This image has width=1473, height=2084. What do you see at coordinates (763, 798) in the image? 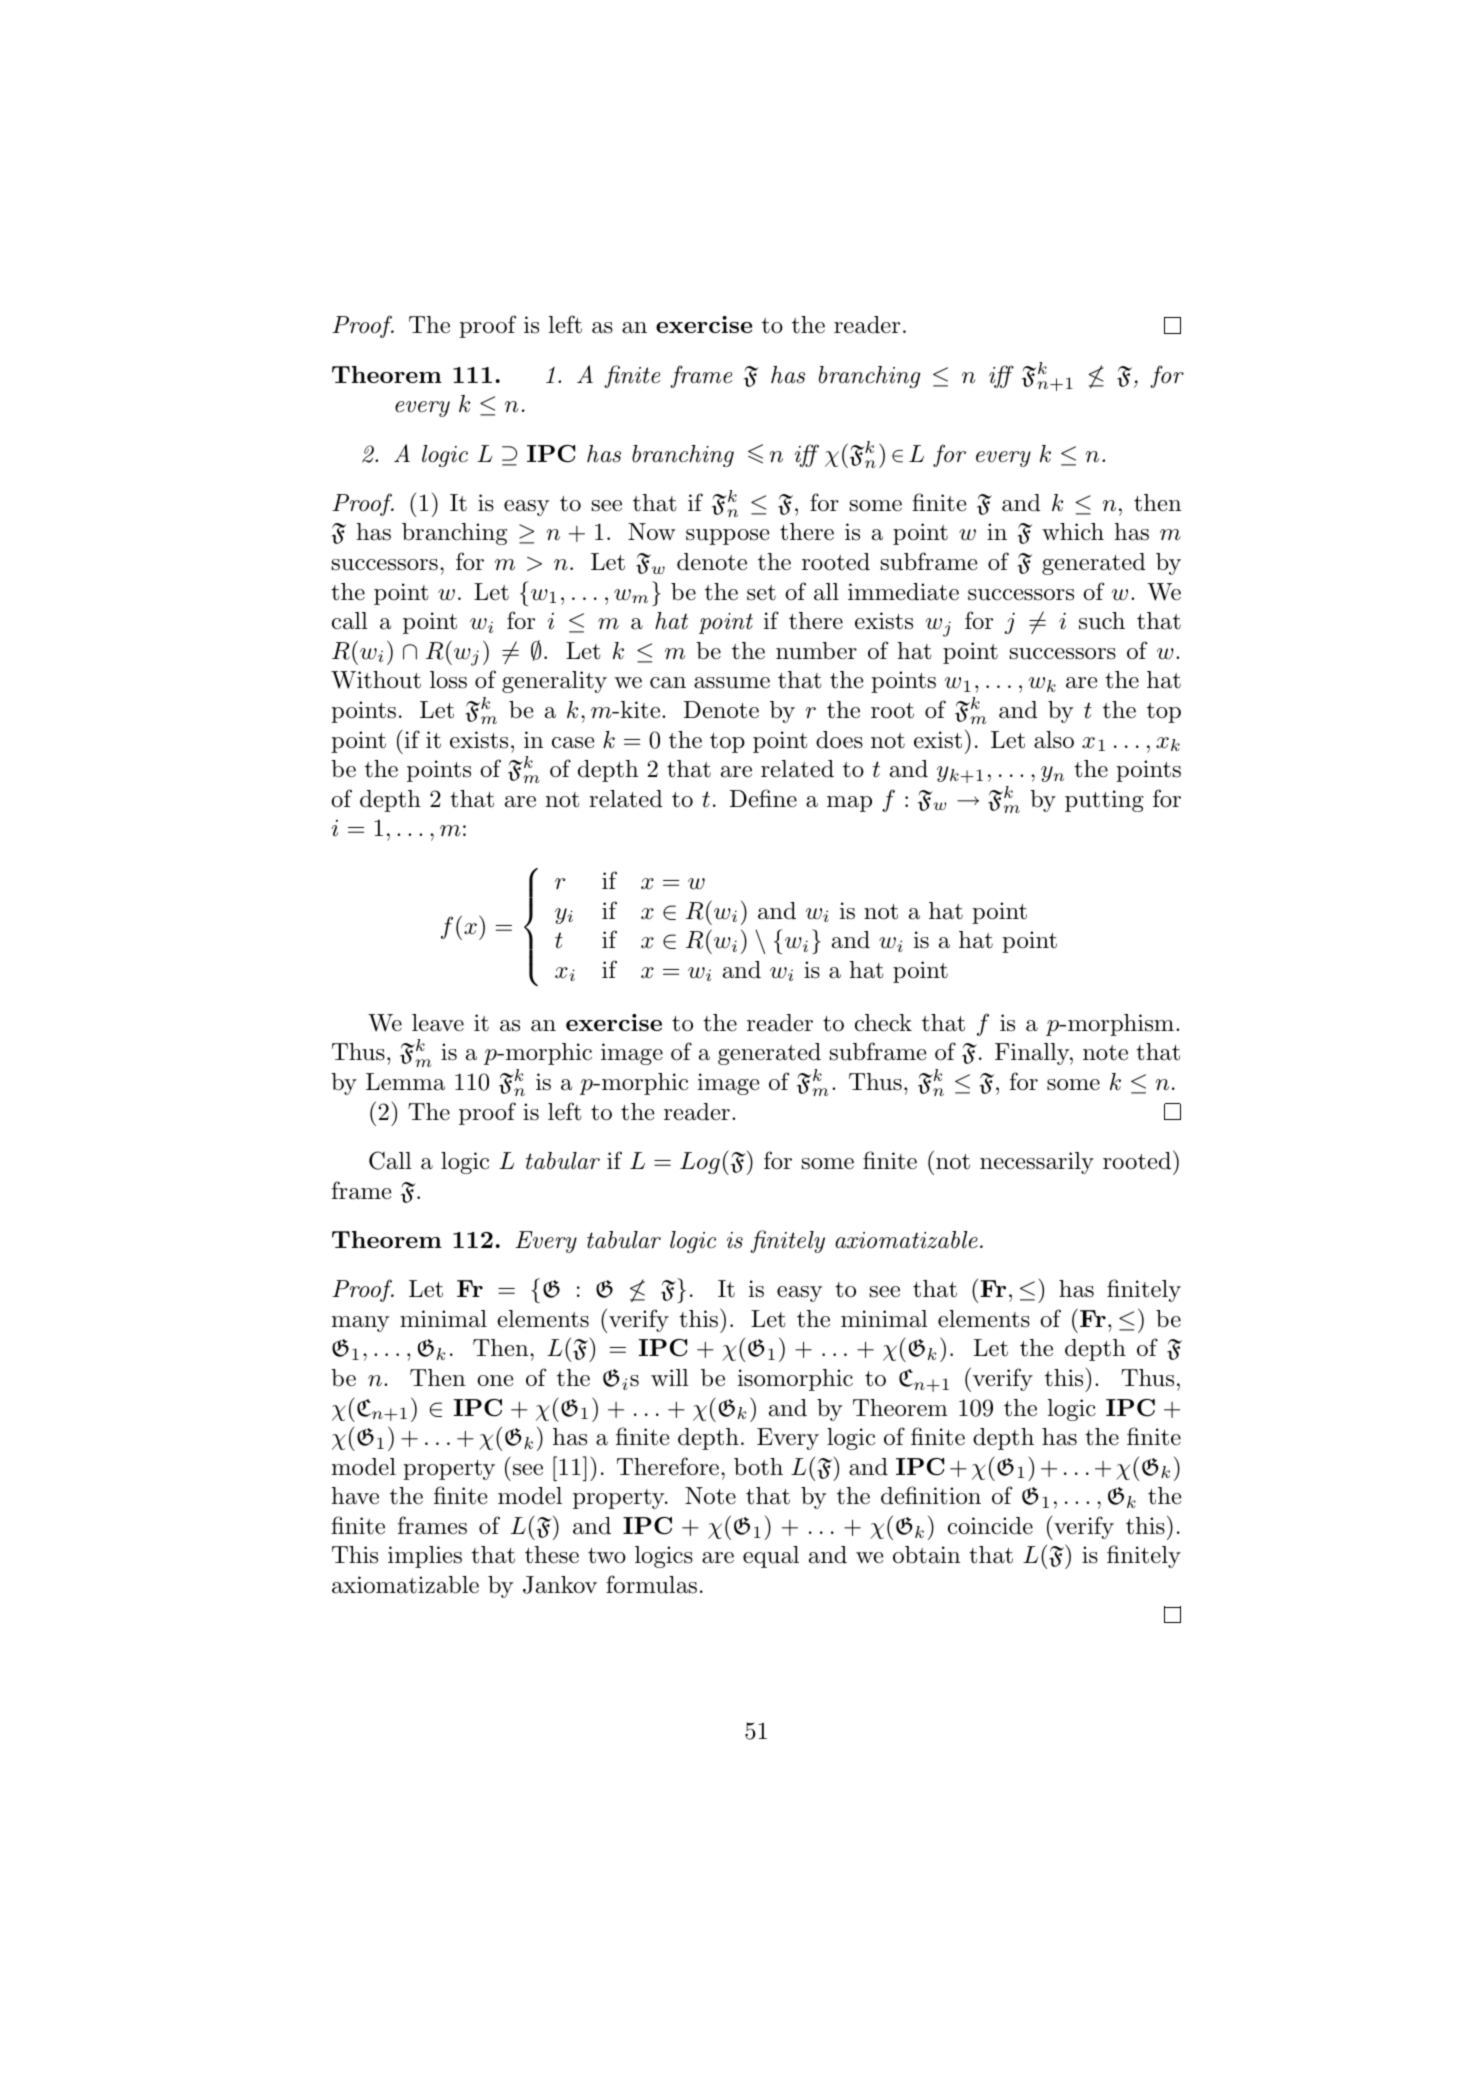
I see `Define` at bounding box center [763, 798].
